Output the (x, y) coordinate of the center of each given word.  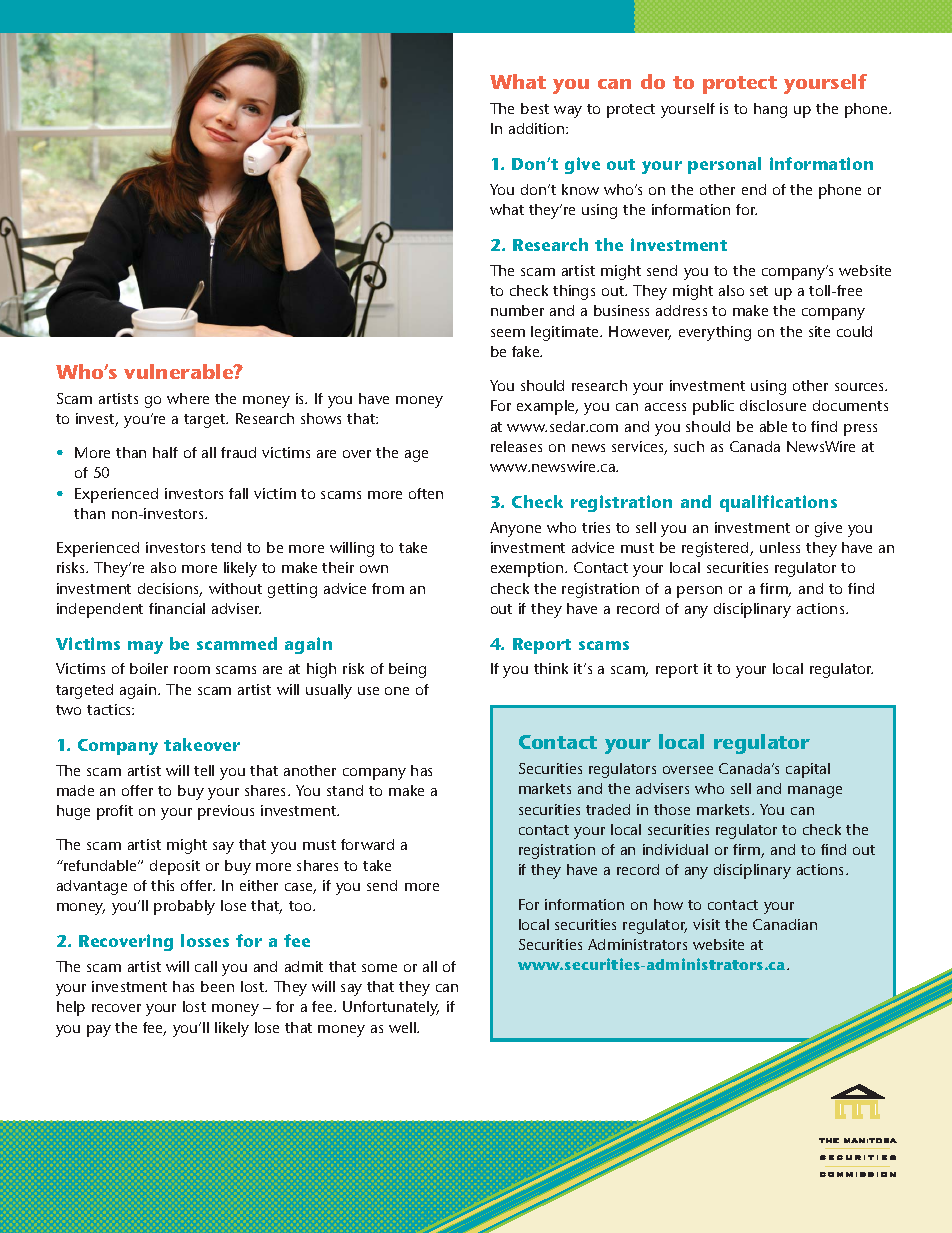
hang (770, 110)
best (535, 108)
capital (808, 770)
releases (516, 446)
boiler (149, 668)
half (165, 452)
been (217, 986)
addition (538, 128)
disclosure (773, 405)
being (407, 670)
